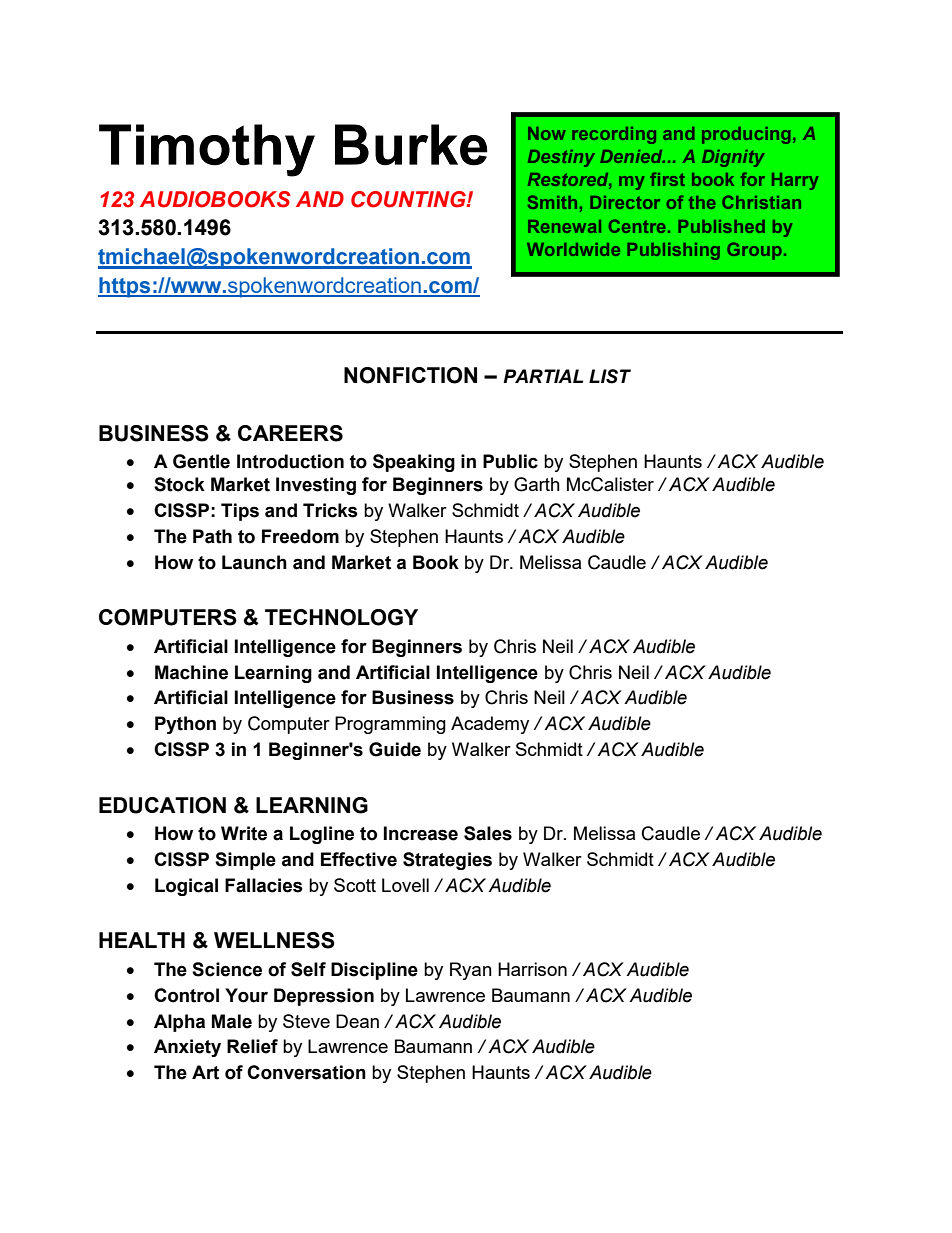  Describe the element at coordinates (490, 725) in the screenshot. I see `Academy` at that location.
